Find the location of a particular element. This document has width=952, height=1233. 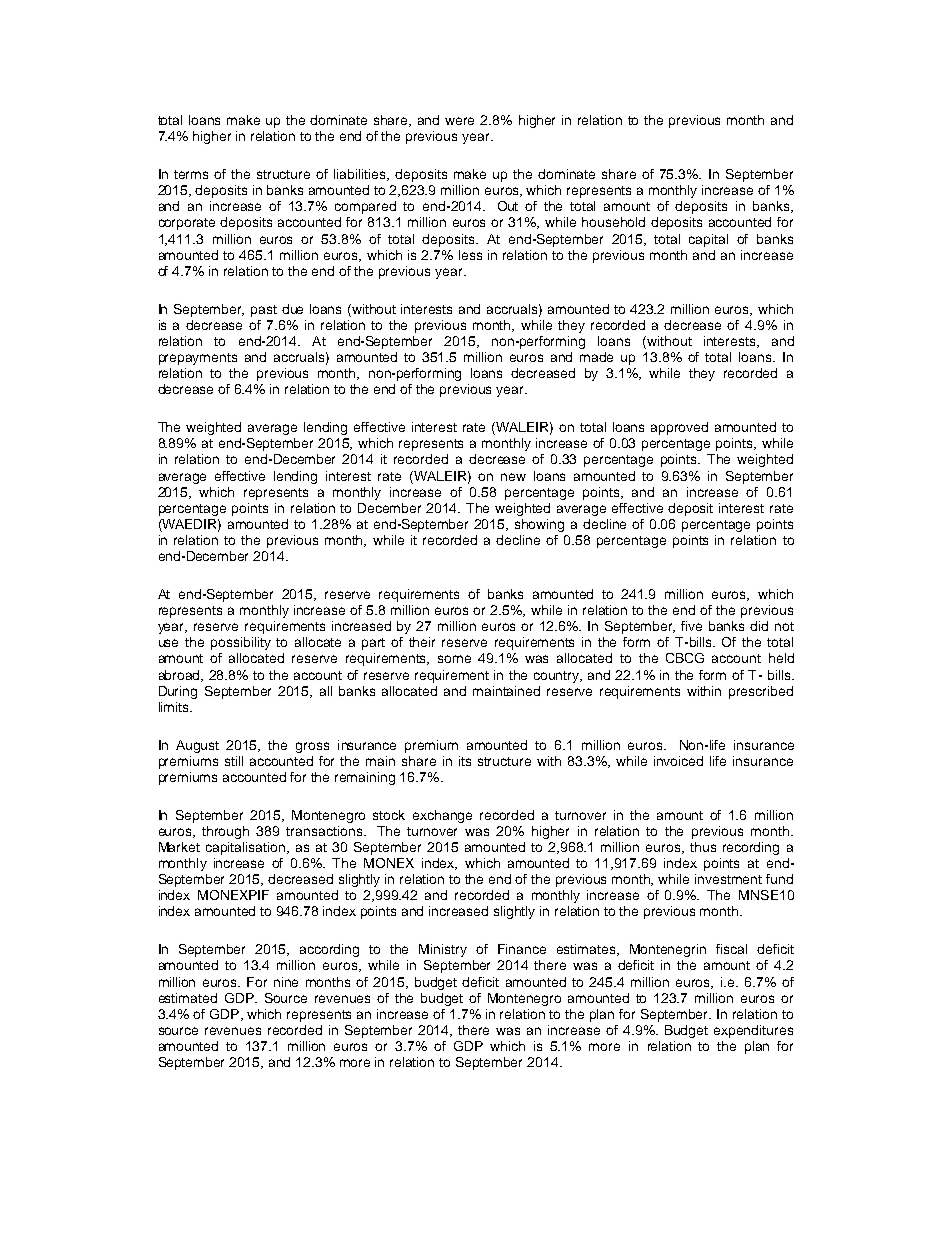

expenditures is located at coordinates (753, 1031).
